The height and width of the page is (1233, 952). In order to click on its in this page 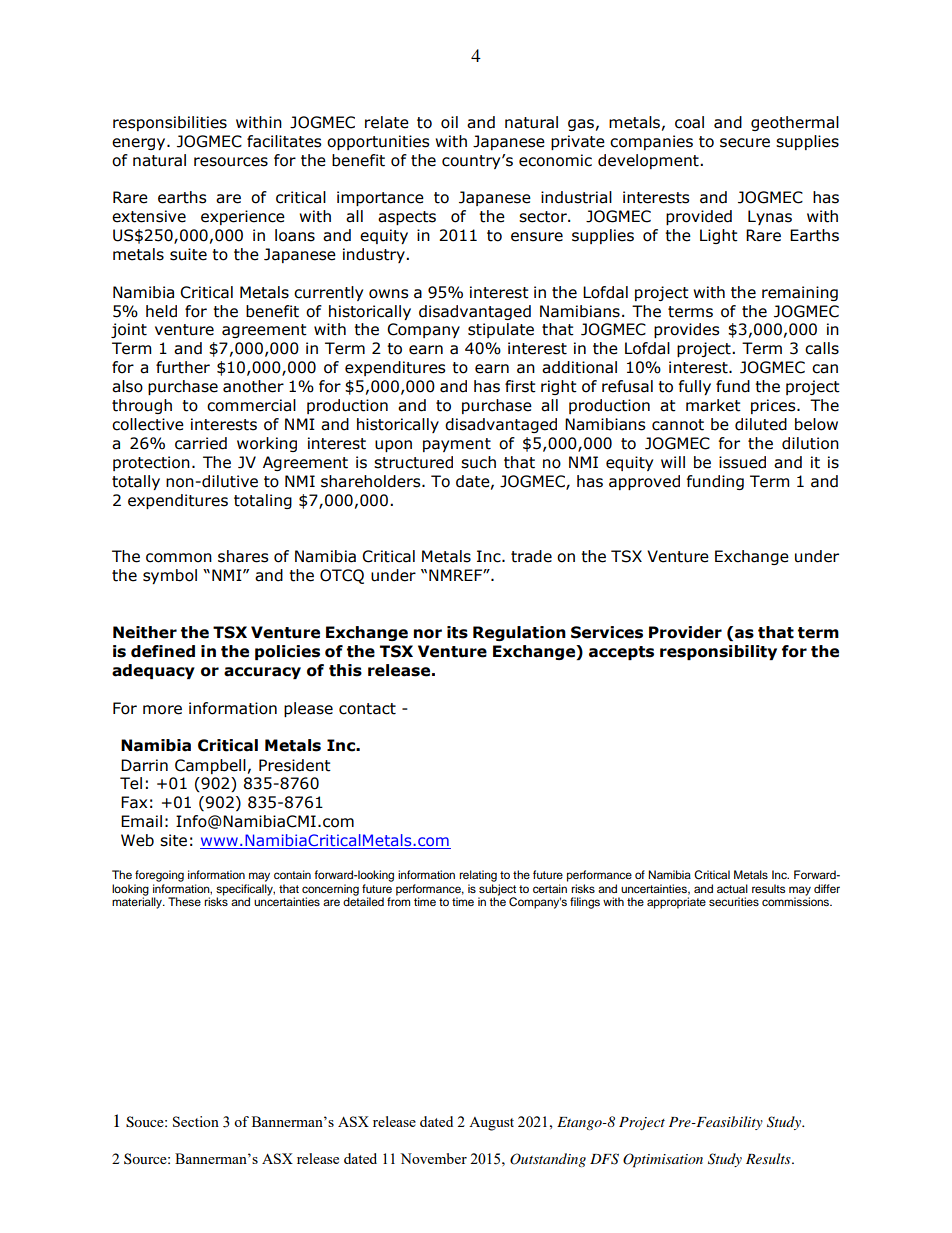, I will do `click(457, 632)`.
